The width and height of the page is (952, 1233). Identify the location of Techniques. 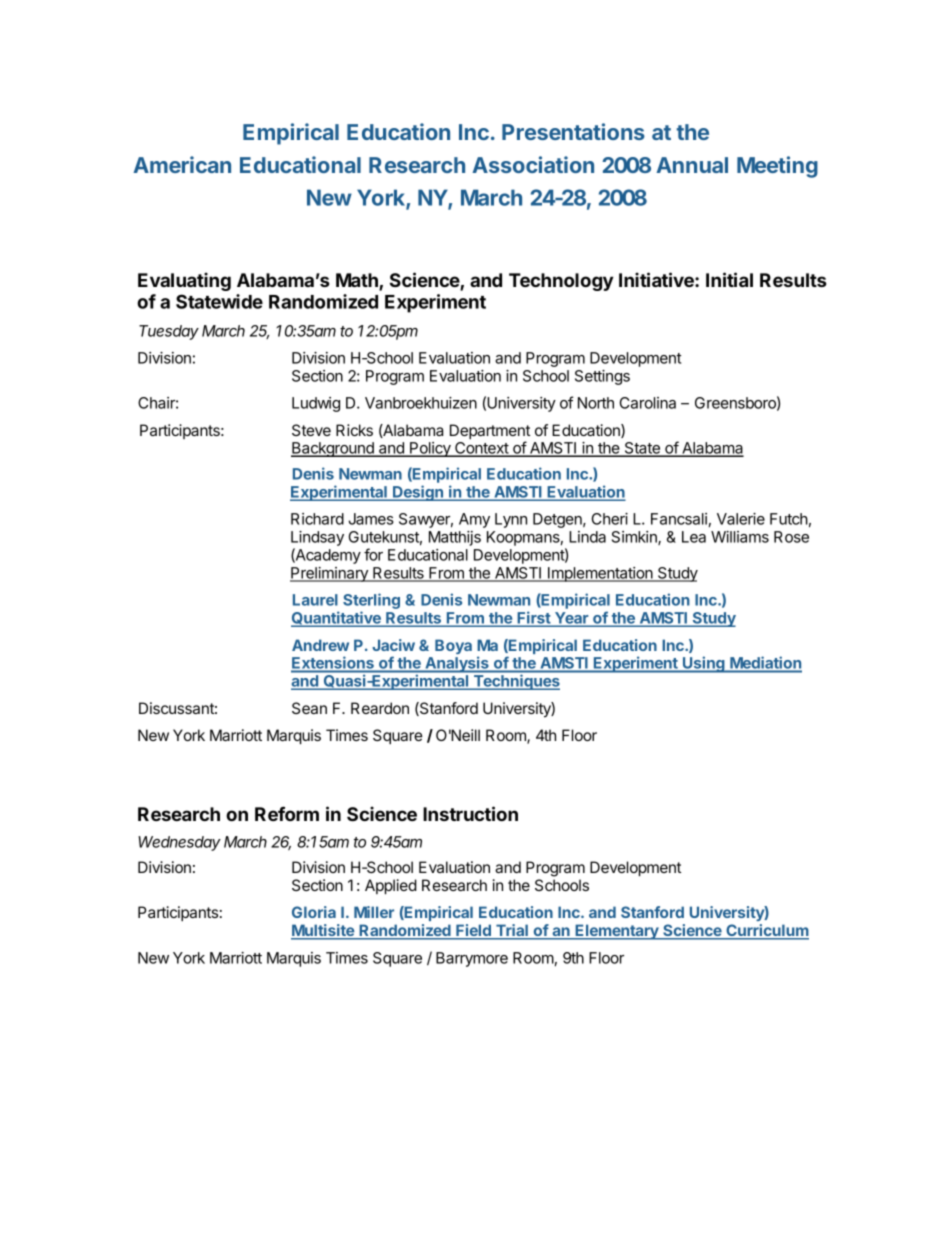
(515, 682).
